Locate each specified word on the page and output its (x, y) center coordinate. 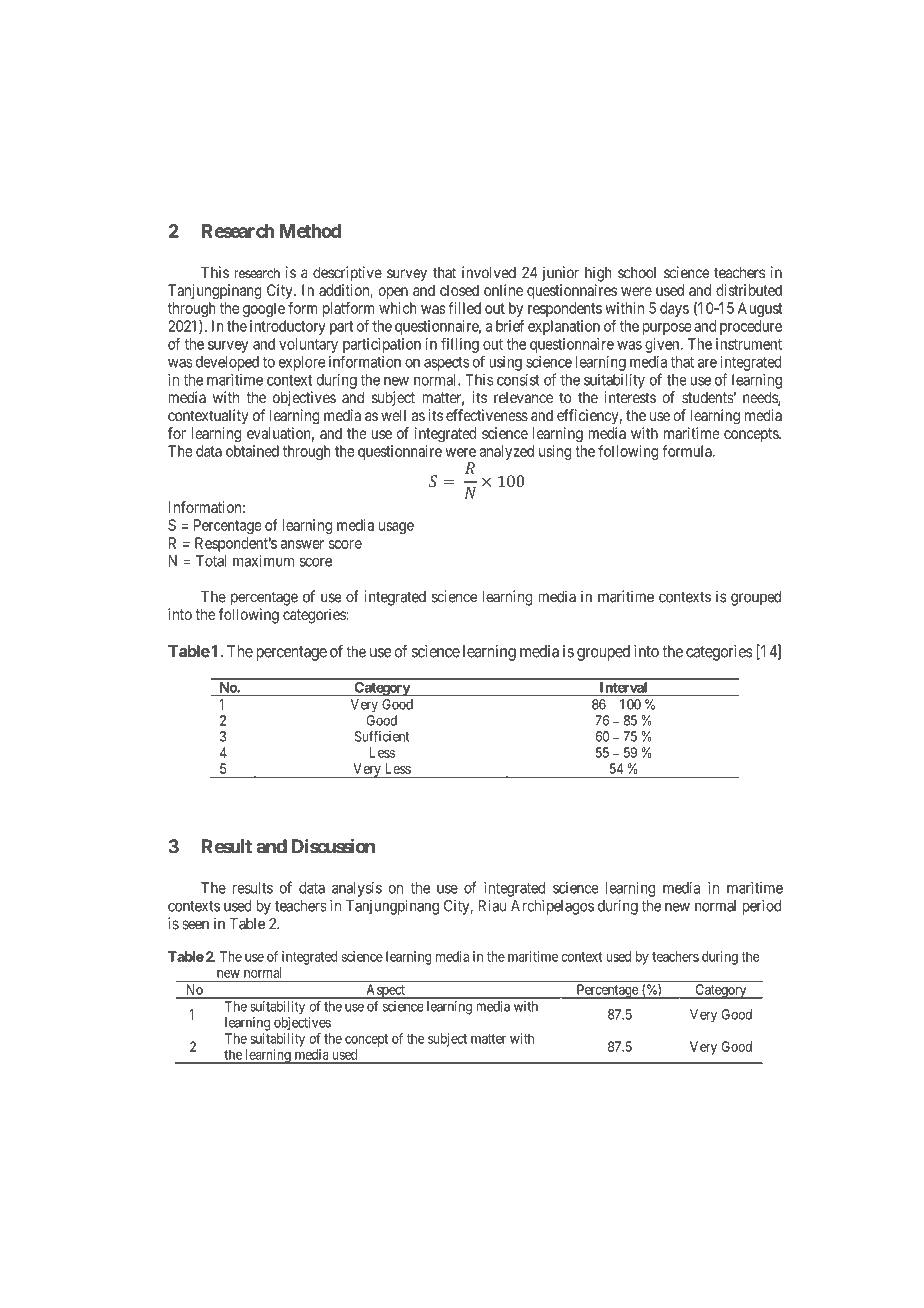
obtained (252, 451)
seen (195, 925)
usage (396, 528)
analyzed (507, 452)
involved (489, 272)
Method (310, 231)
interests (630, 397)
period (761, 907)
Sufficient (382, 736)
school (637, 273)
